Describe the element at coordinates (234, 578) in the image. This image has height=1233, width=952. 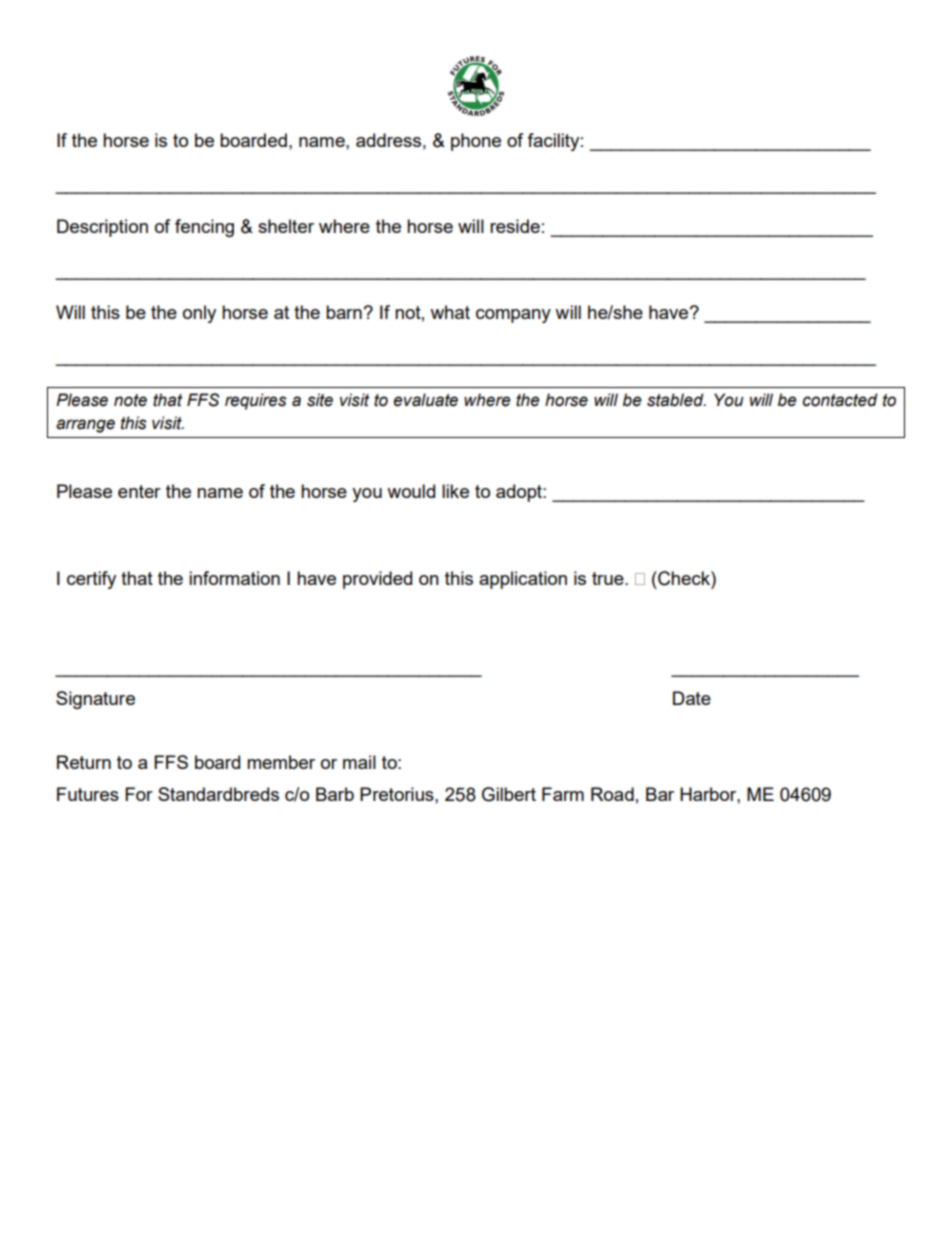
I see `information` at that location.
